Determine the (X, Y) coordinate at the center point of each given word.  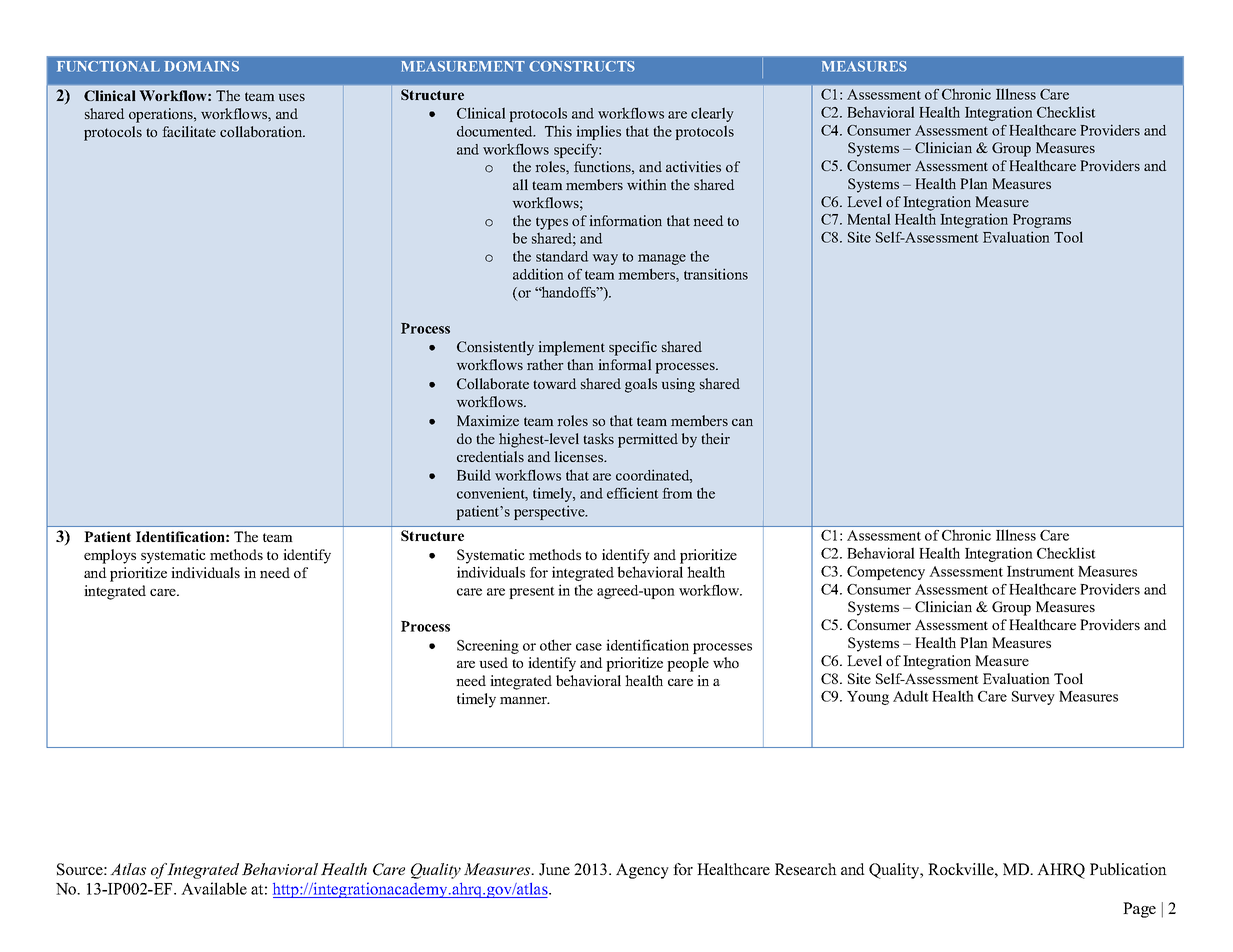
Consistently (495, 348)
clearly (712, 114)
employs (110, 556)
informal (625, 364)
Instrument (1040, 571)
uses (292, 97)
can (742, 422)
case (589, 647)
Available (214, 888)
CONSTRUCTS (582, 66)
